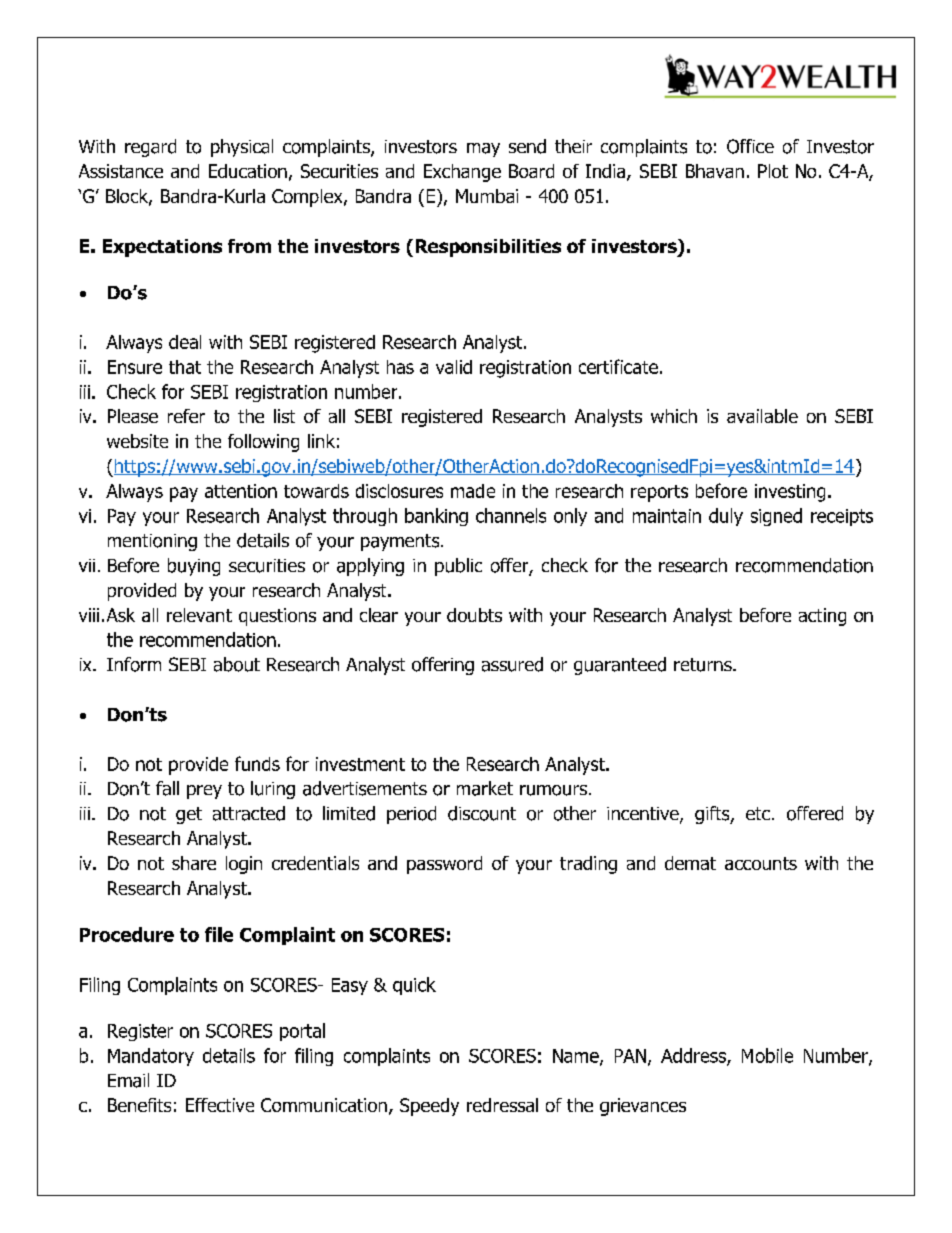  What do you see at coordinates (462, 173) in the page?
I see `Exchange` at bounding box center [462, 173].
